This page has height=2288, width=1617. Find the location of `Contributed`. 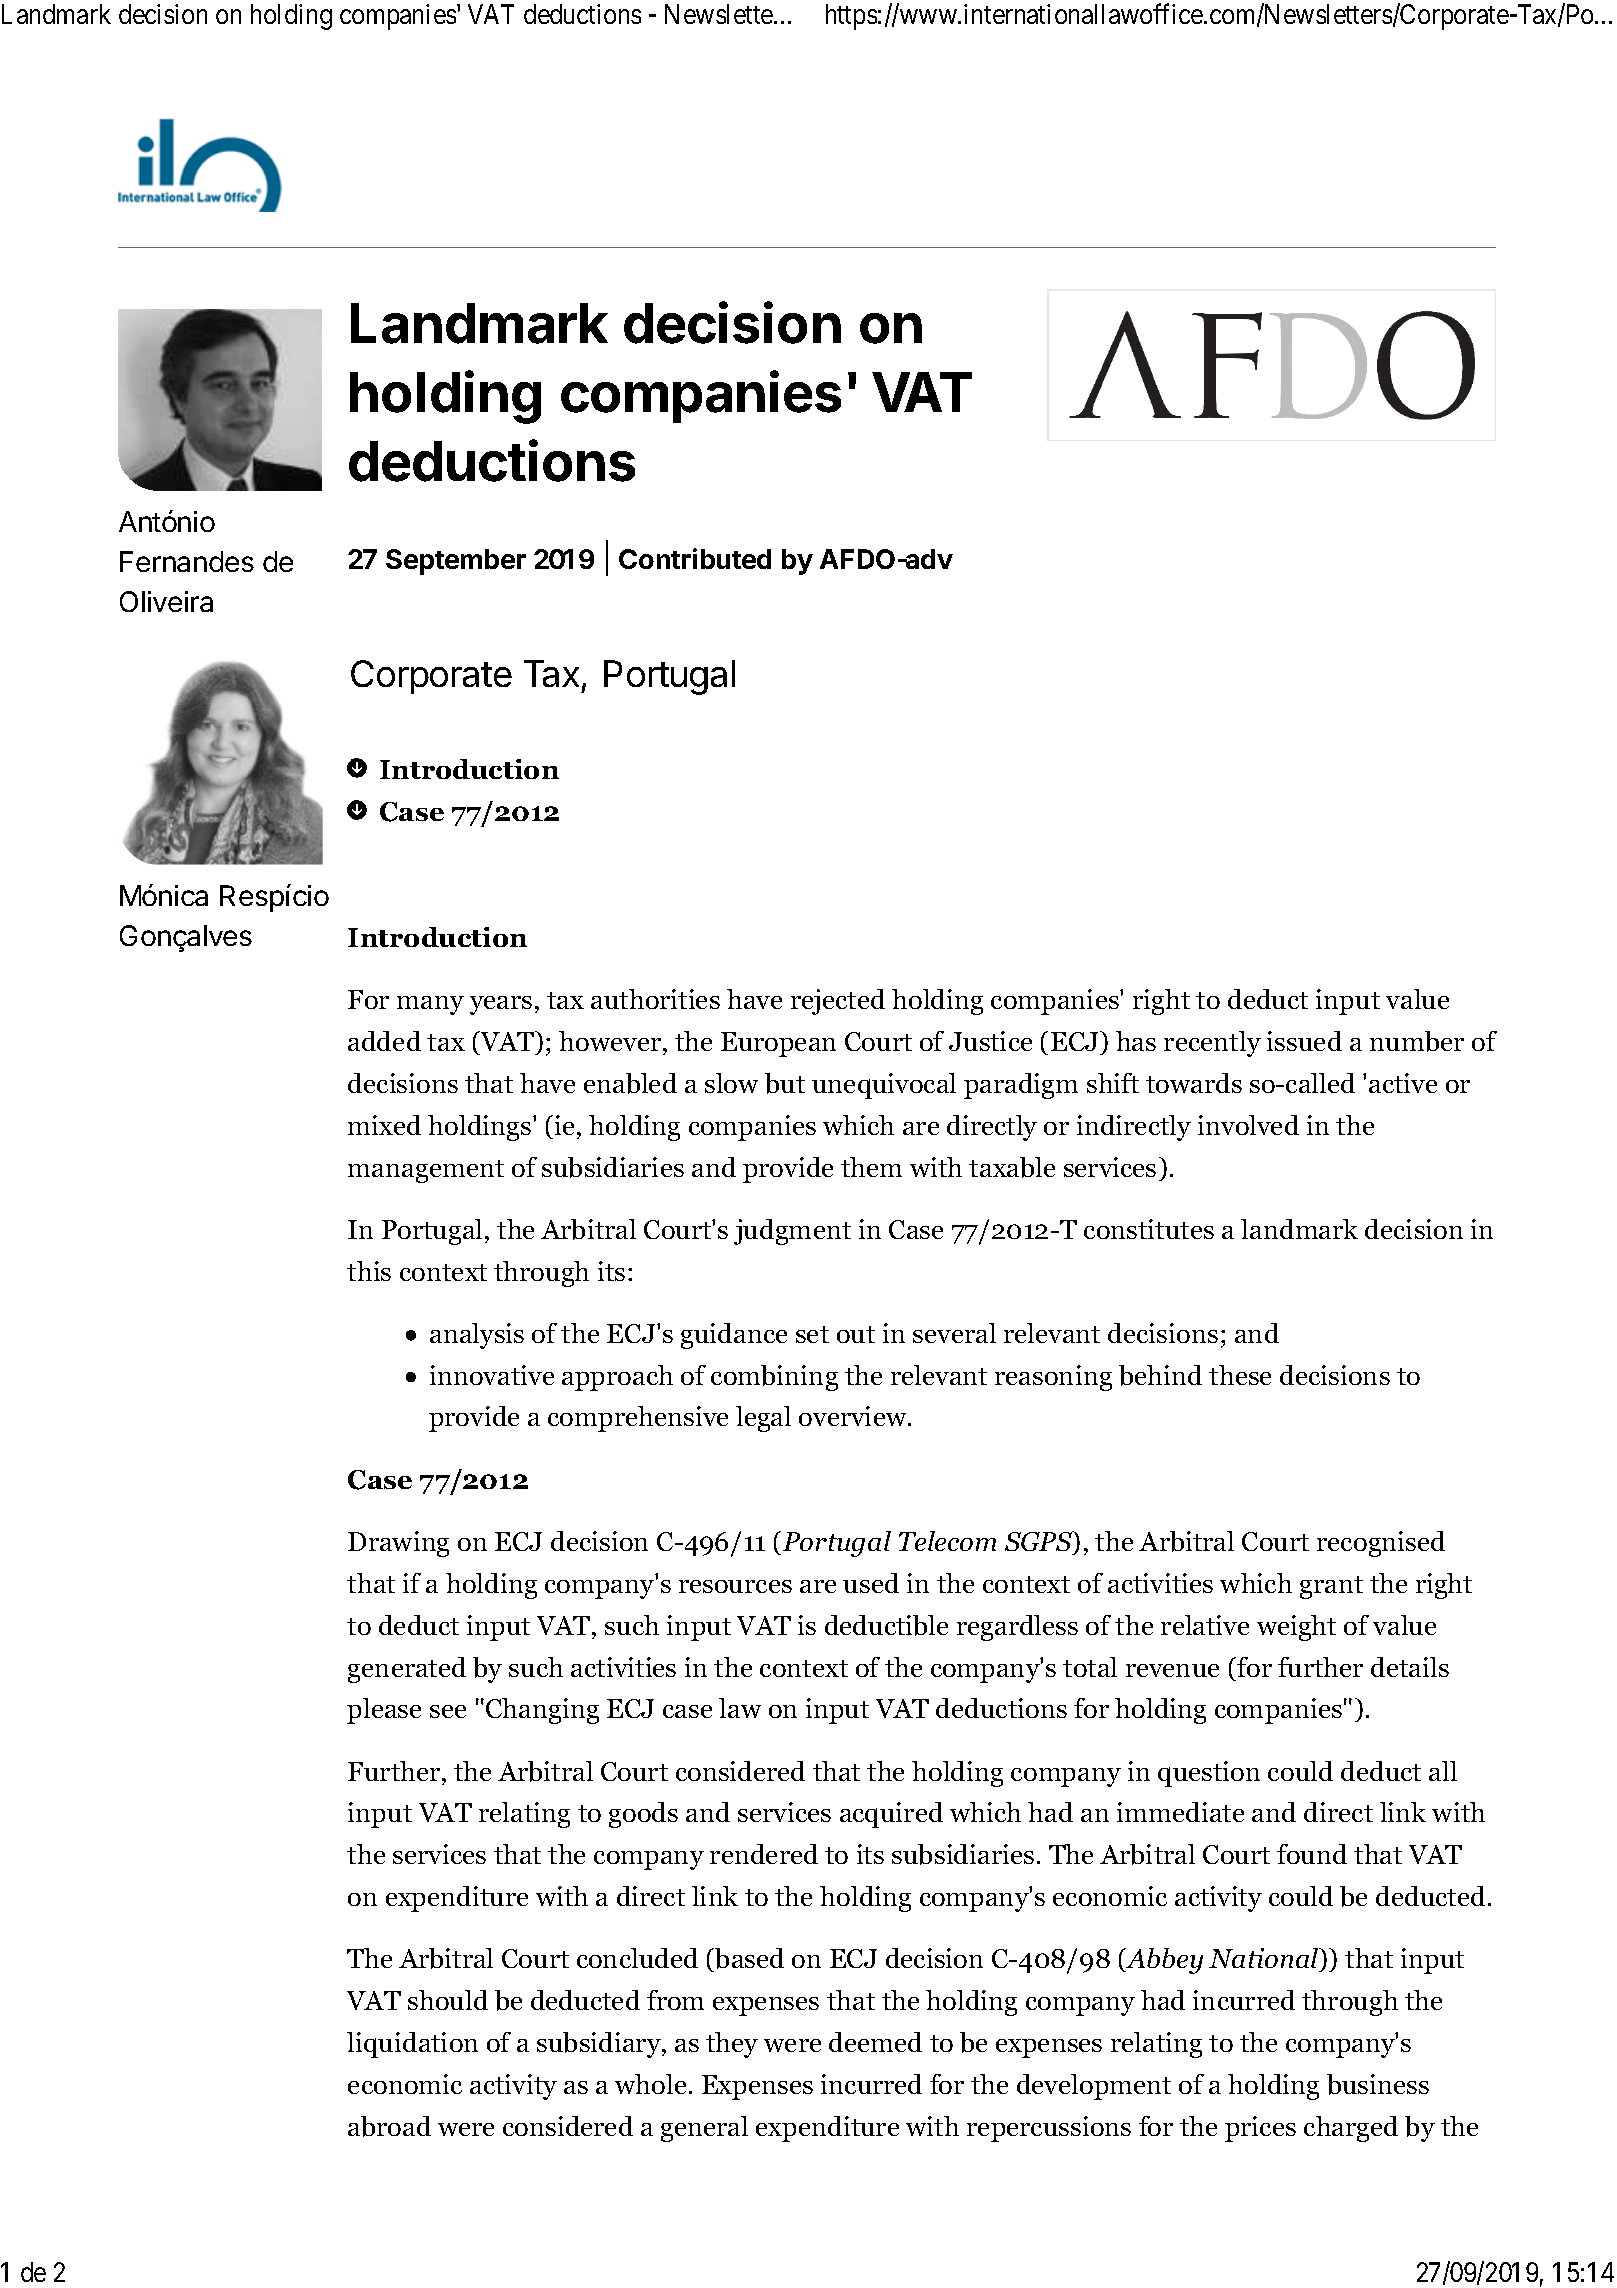

Contributed is located at coordinates (695, 558).
